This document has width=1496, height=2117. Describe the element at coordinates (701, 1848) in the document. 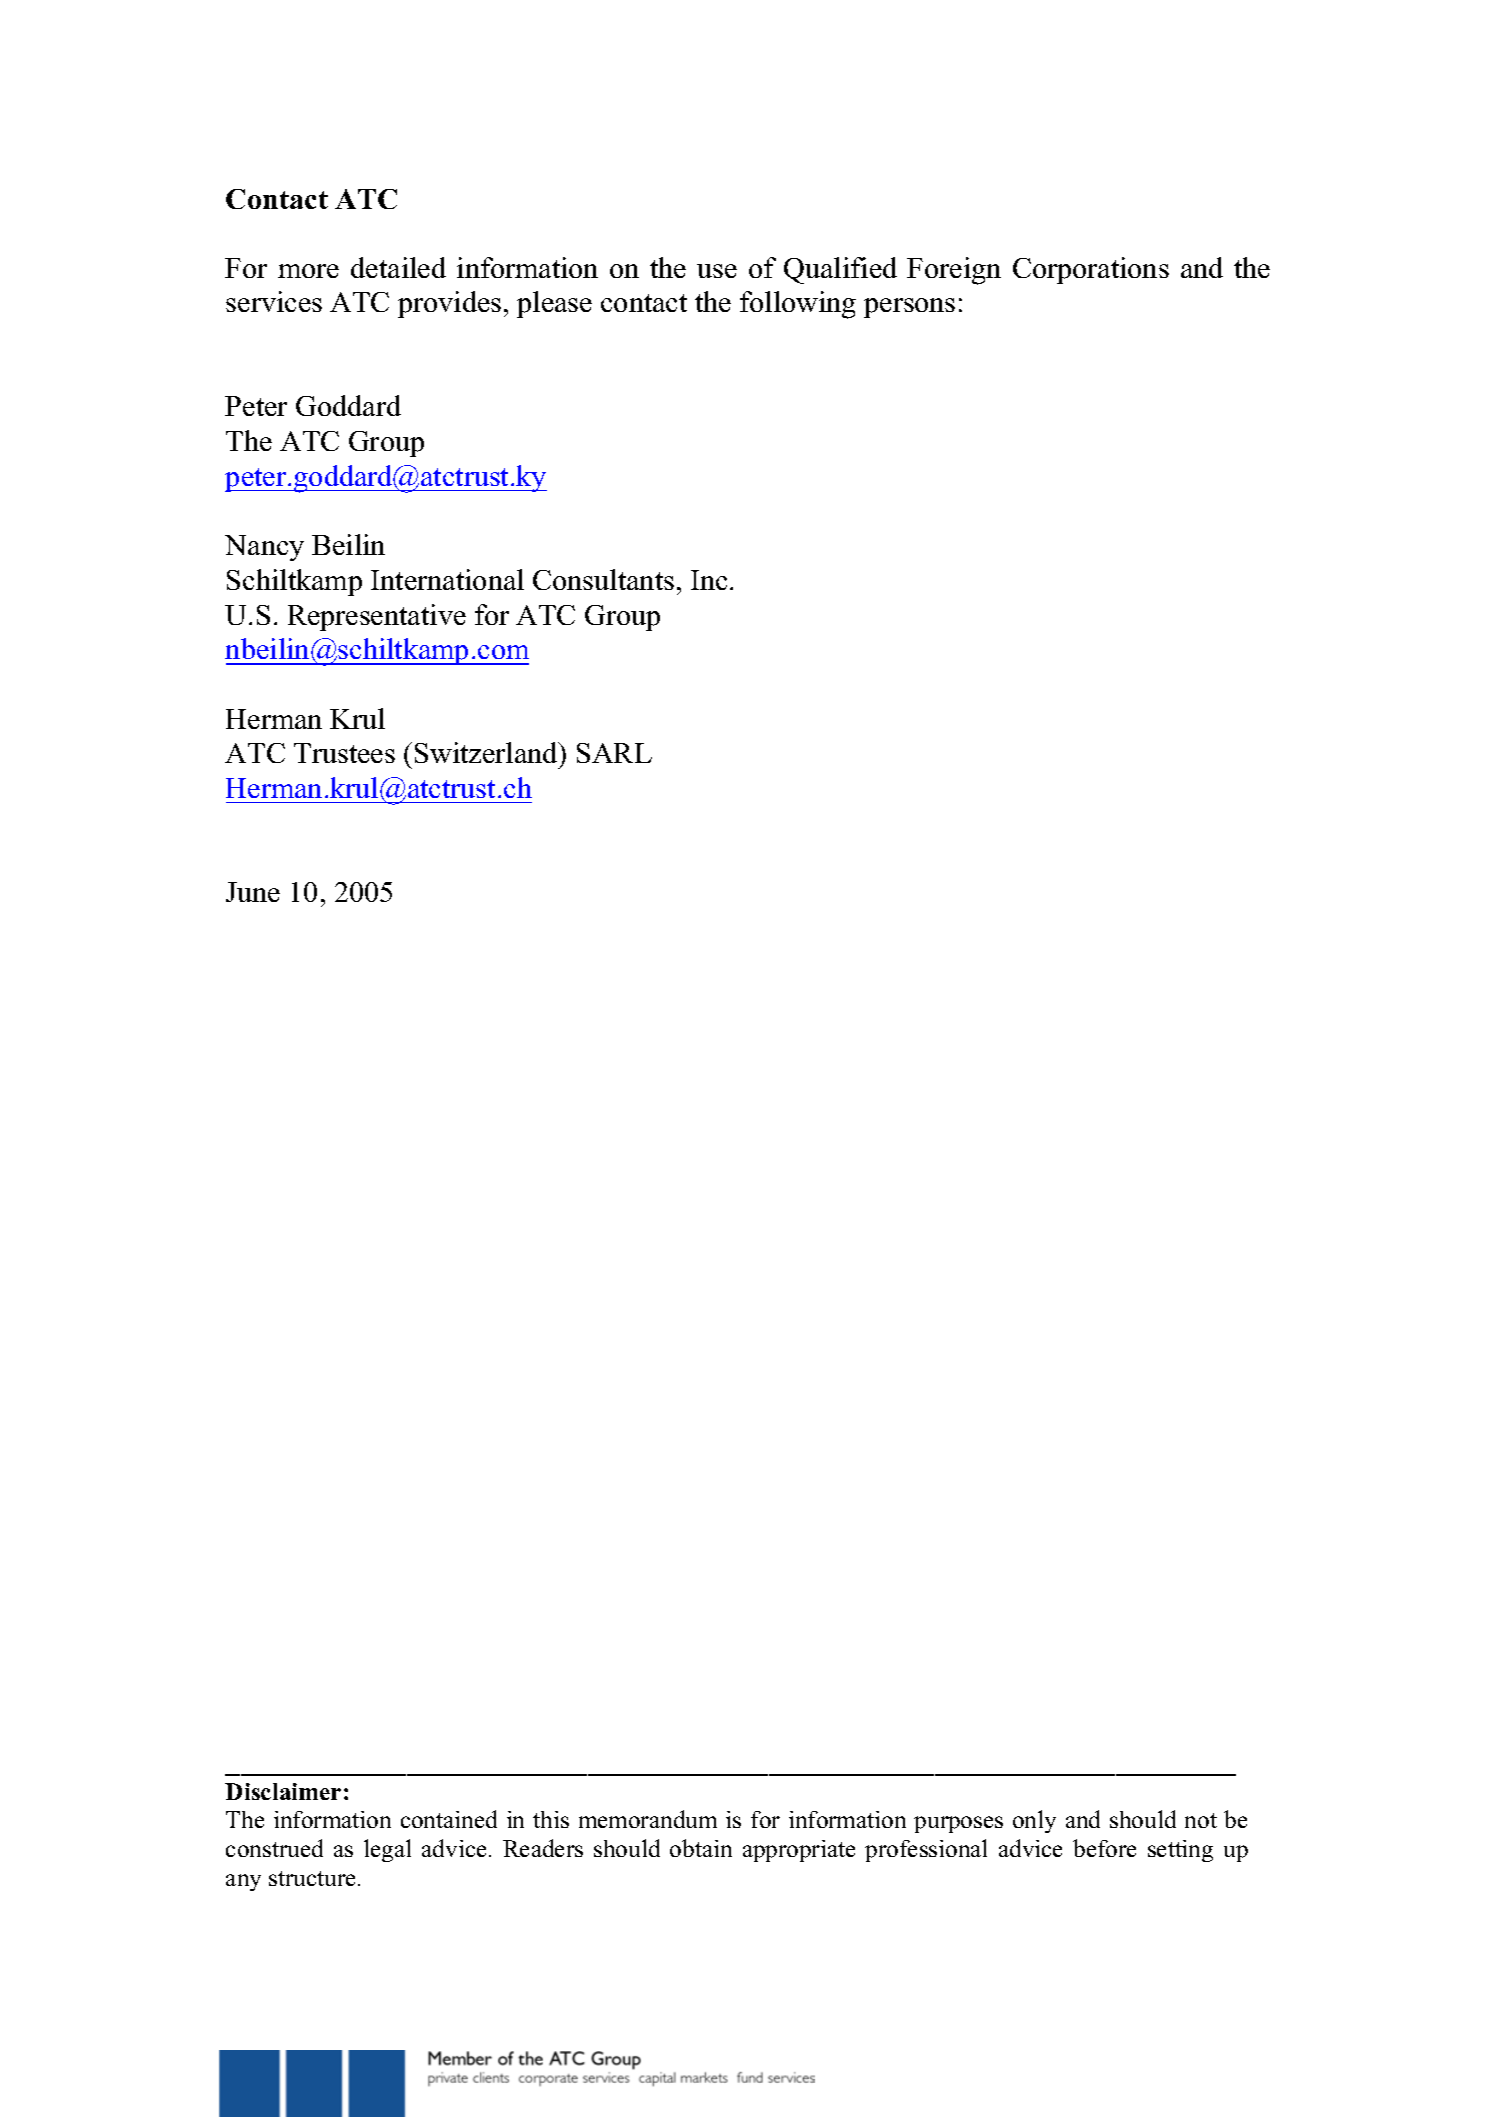

I see `obtain` at that location.
